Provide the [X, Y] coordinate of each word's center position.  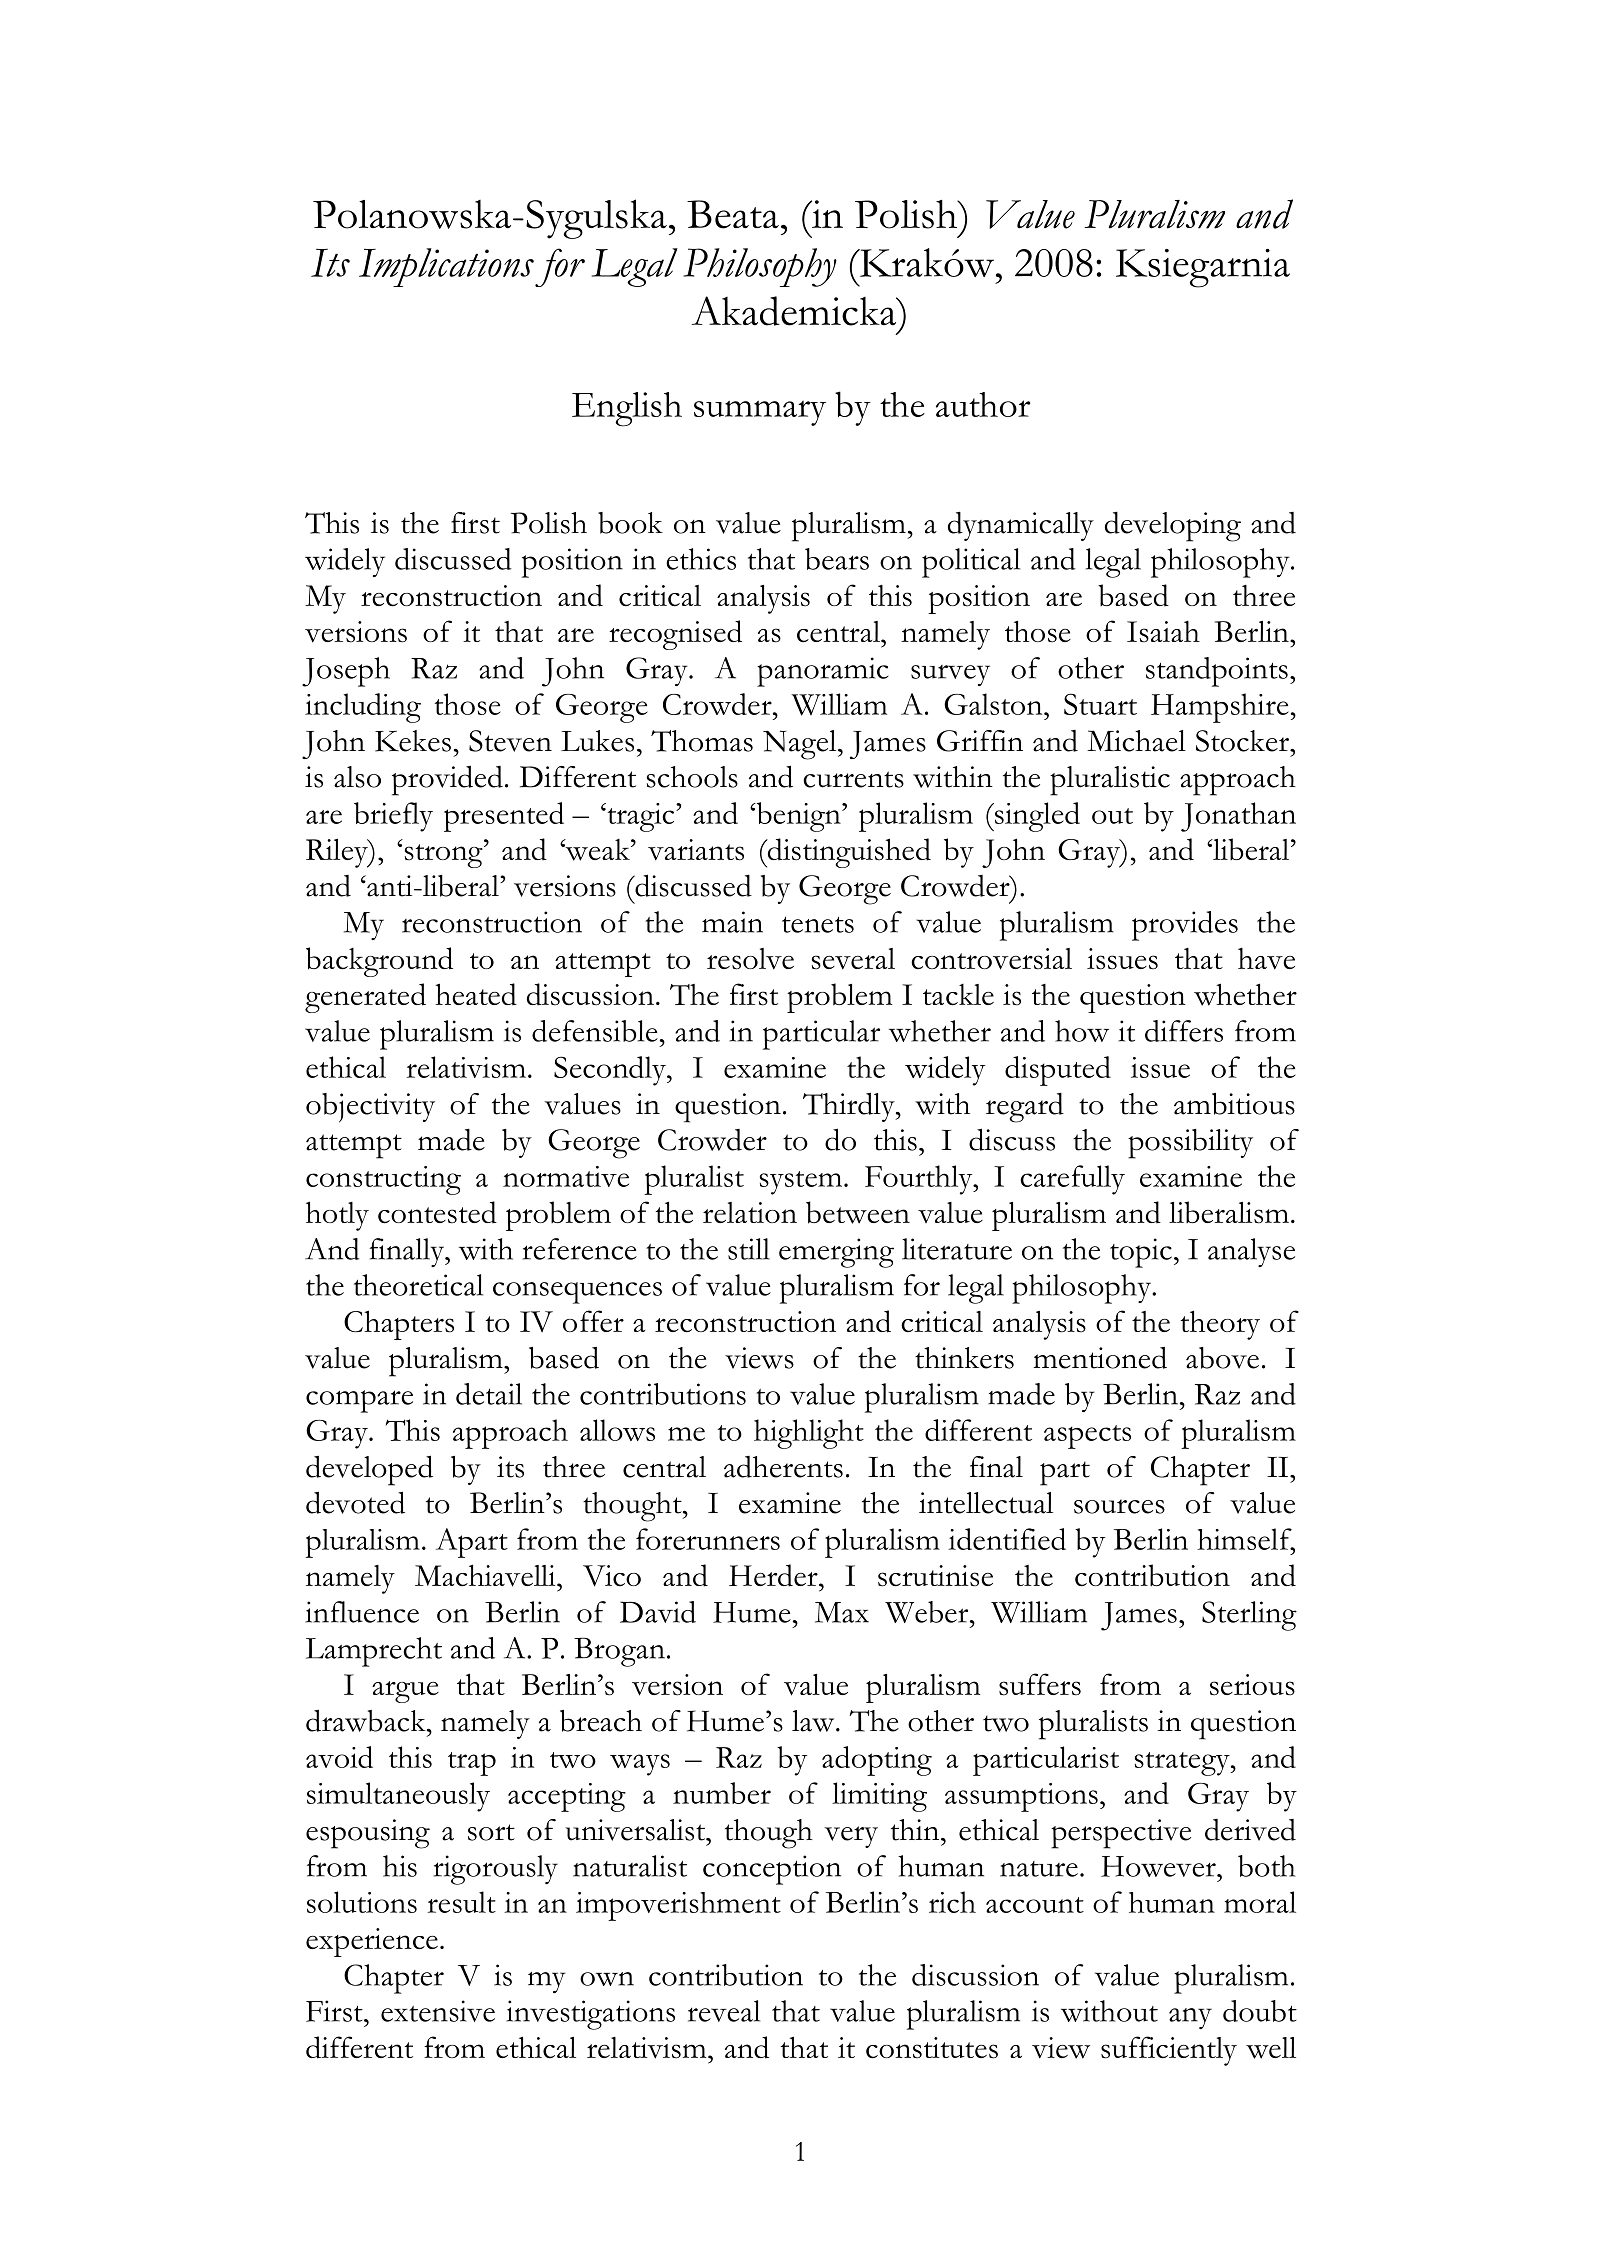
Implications [446, 267]
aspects [1087, 1437]
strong [445, 856]
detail [489, 1394]
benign [798, 817]
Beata [733, 214]
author [983, 404]
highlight [809, 1434]
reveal [724, 2011]
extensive [438, 2011]
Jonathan [1238, 817]
